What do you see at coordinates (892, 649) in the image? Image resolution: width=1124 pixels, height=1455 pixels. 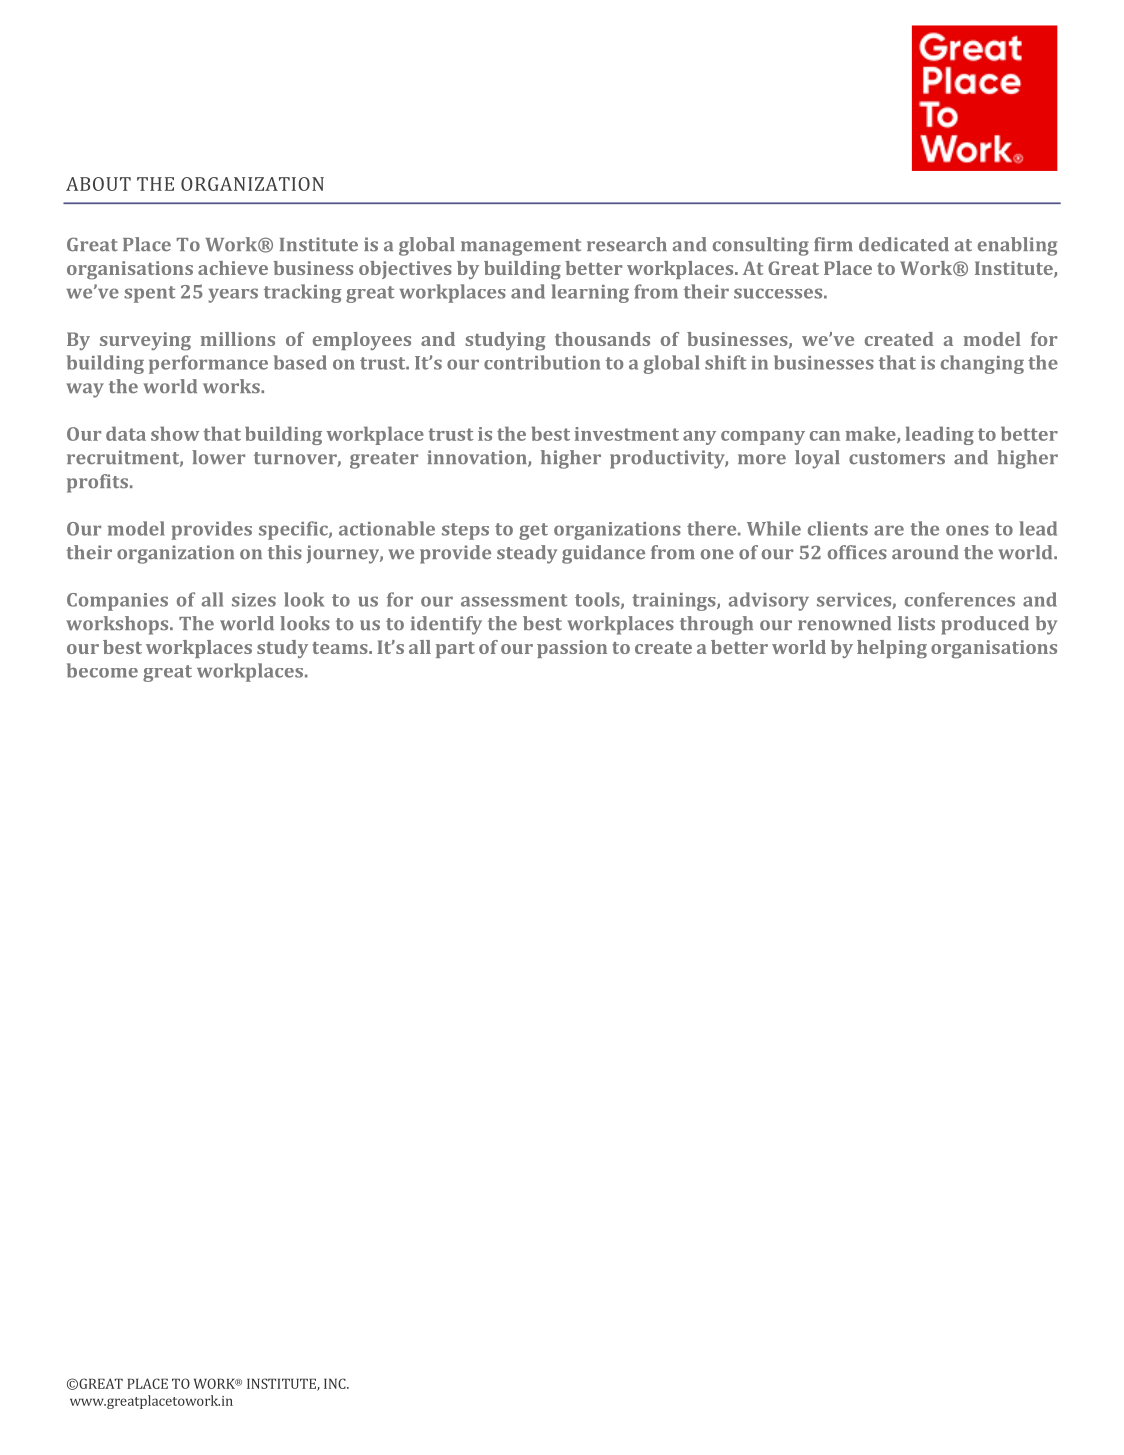 I see `helping` at bounding box center [892, 649].
